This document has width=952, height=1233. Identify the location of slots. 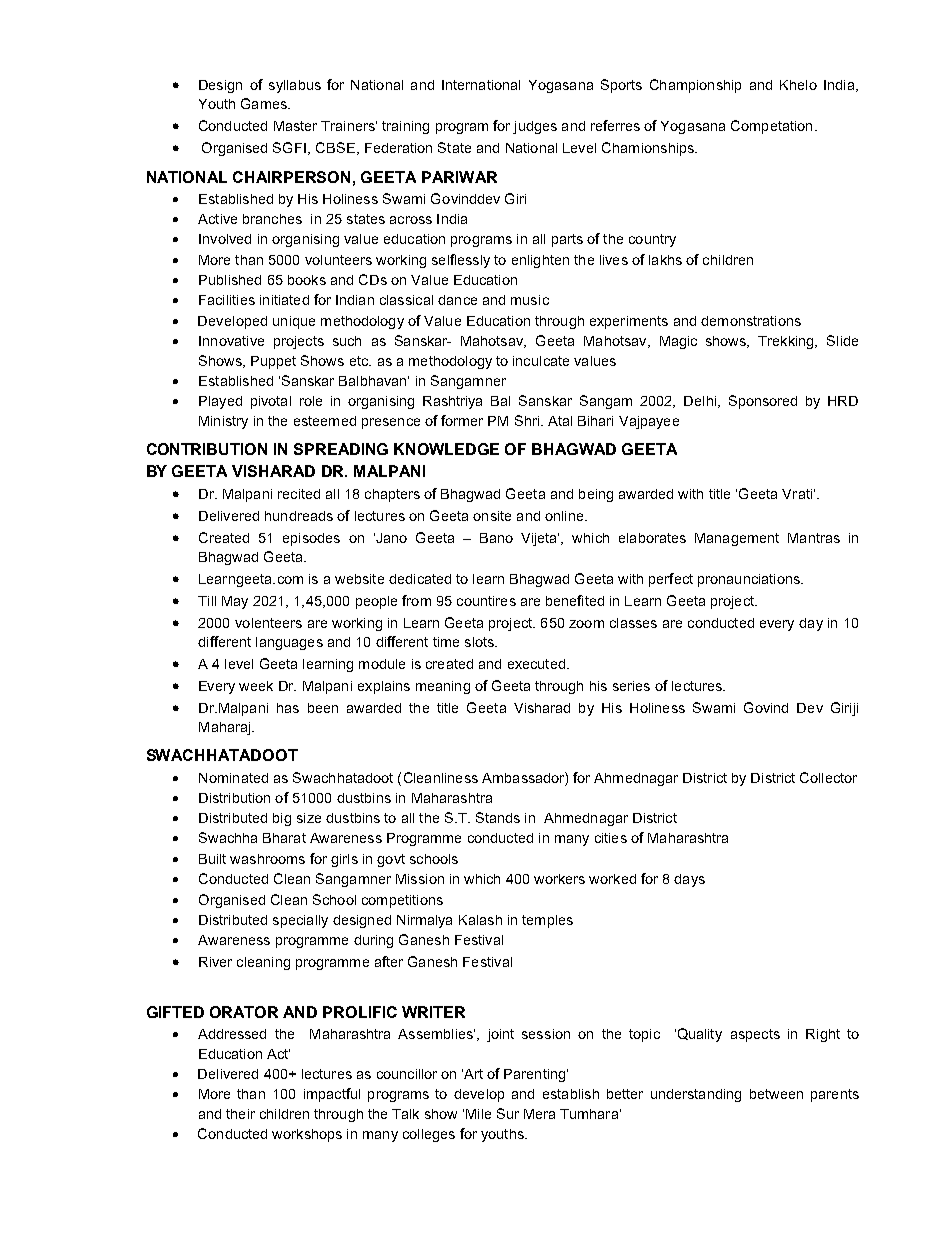
(480, 642).
